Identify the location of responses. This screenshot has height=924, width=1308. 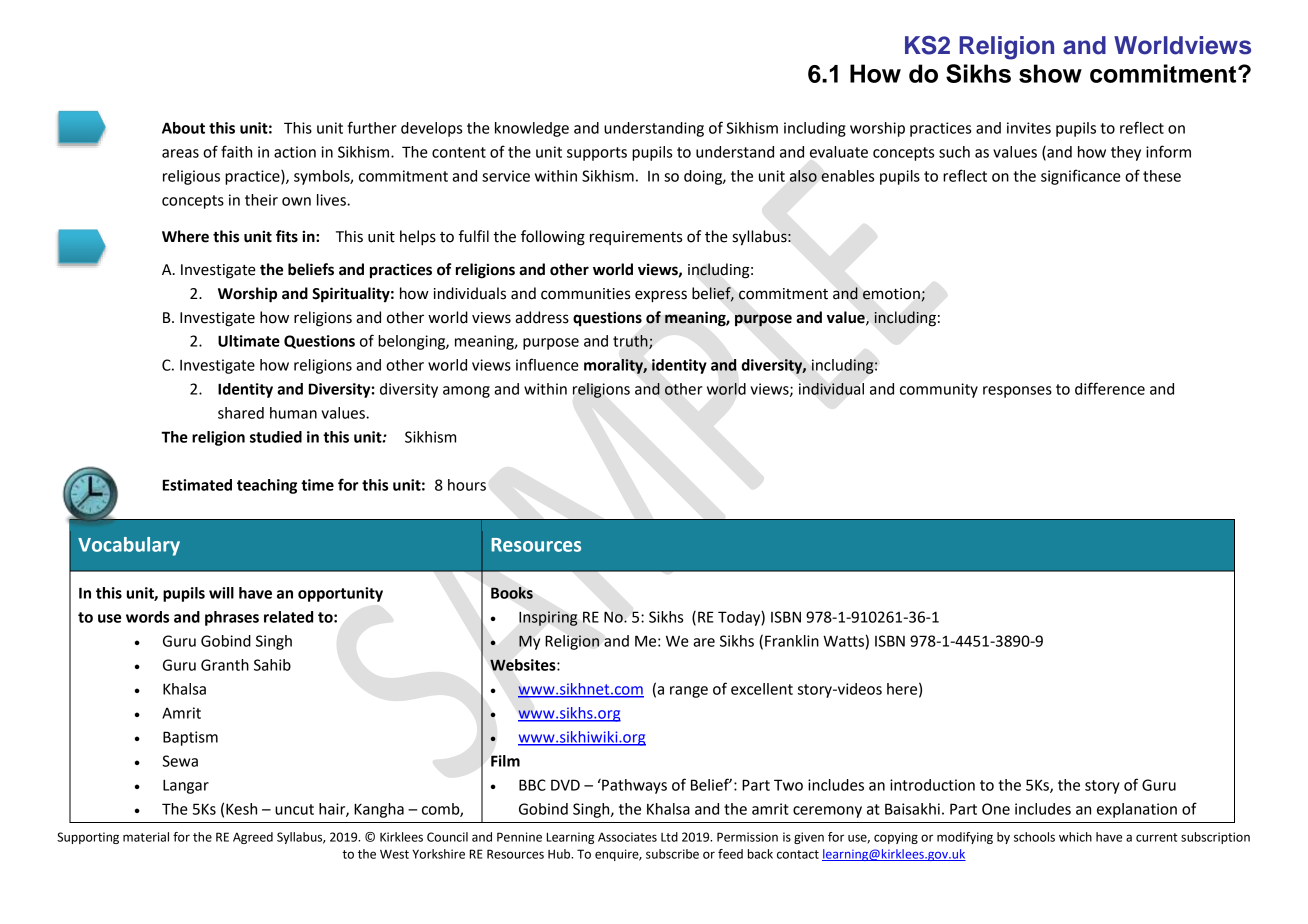
(1017, 392).
